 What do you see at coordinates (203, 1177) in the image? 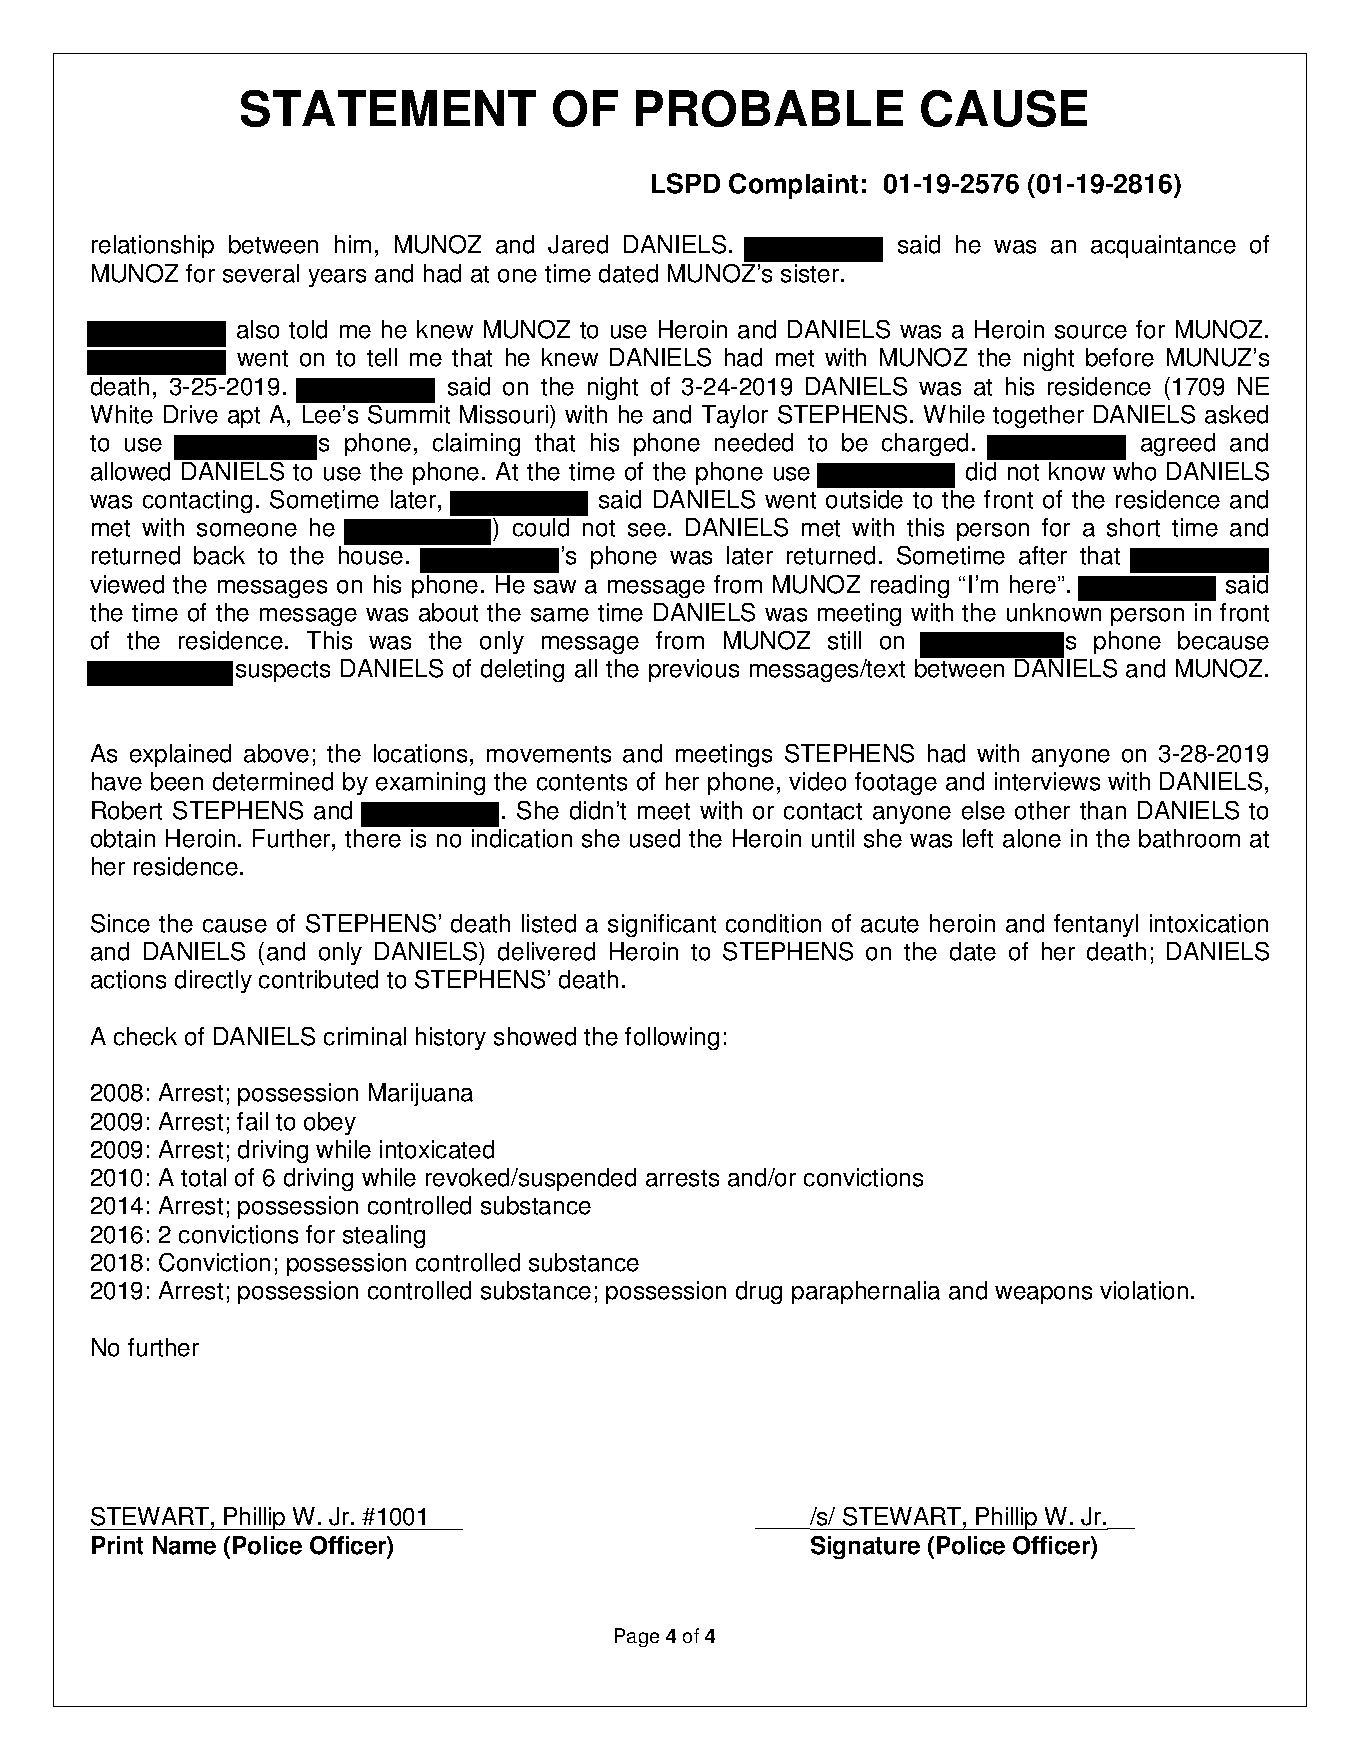
I see `total` at bounding box center [203, 1177].
